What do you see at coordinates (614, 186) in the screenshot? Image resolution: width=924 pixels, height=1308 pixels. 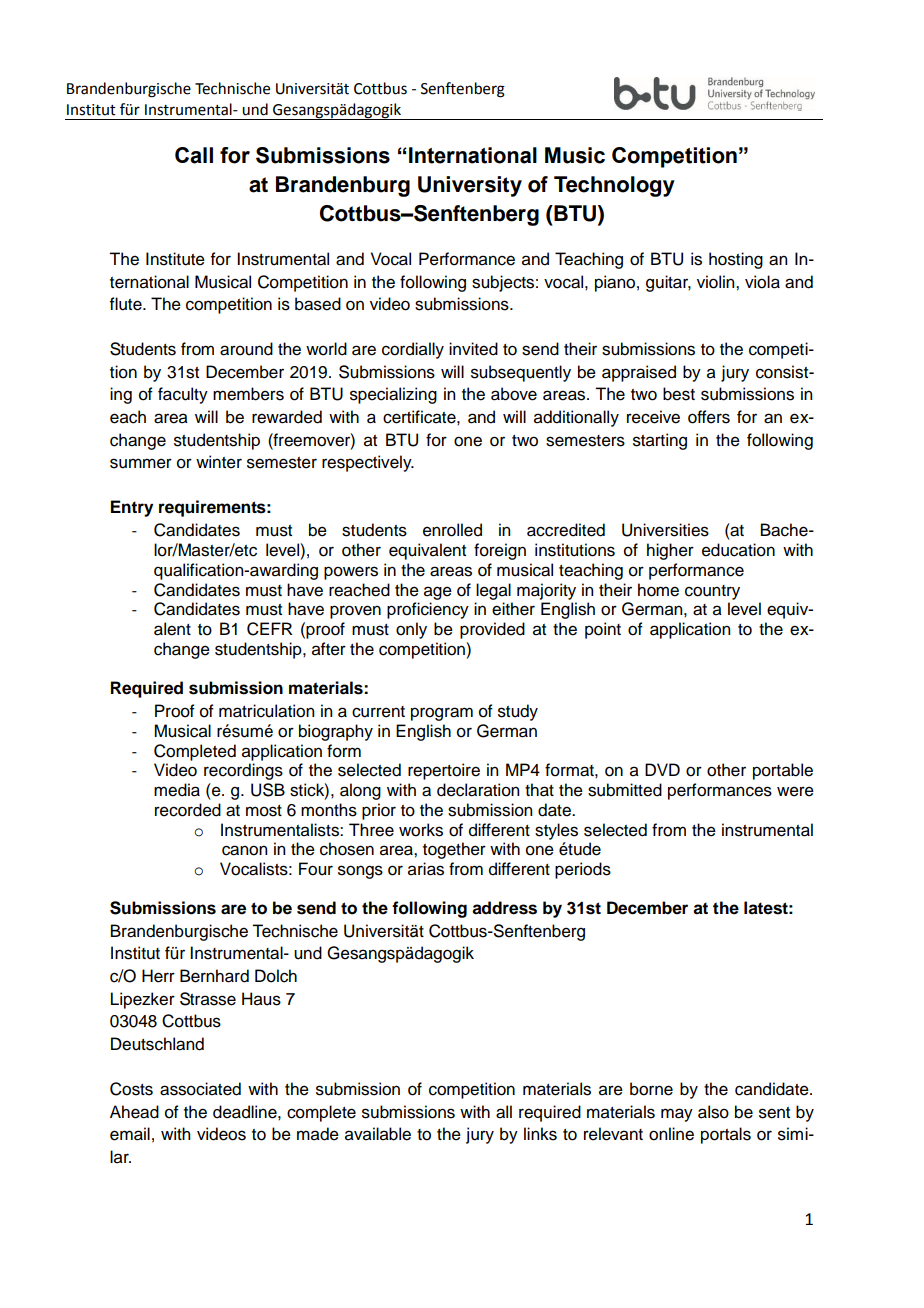 I see `Technology` at bounding box center [614, 186].
